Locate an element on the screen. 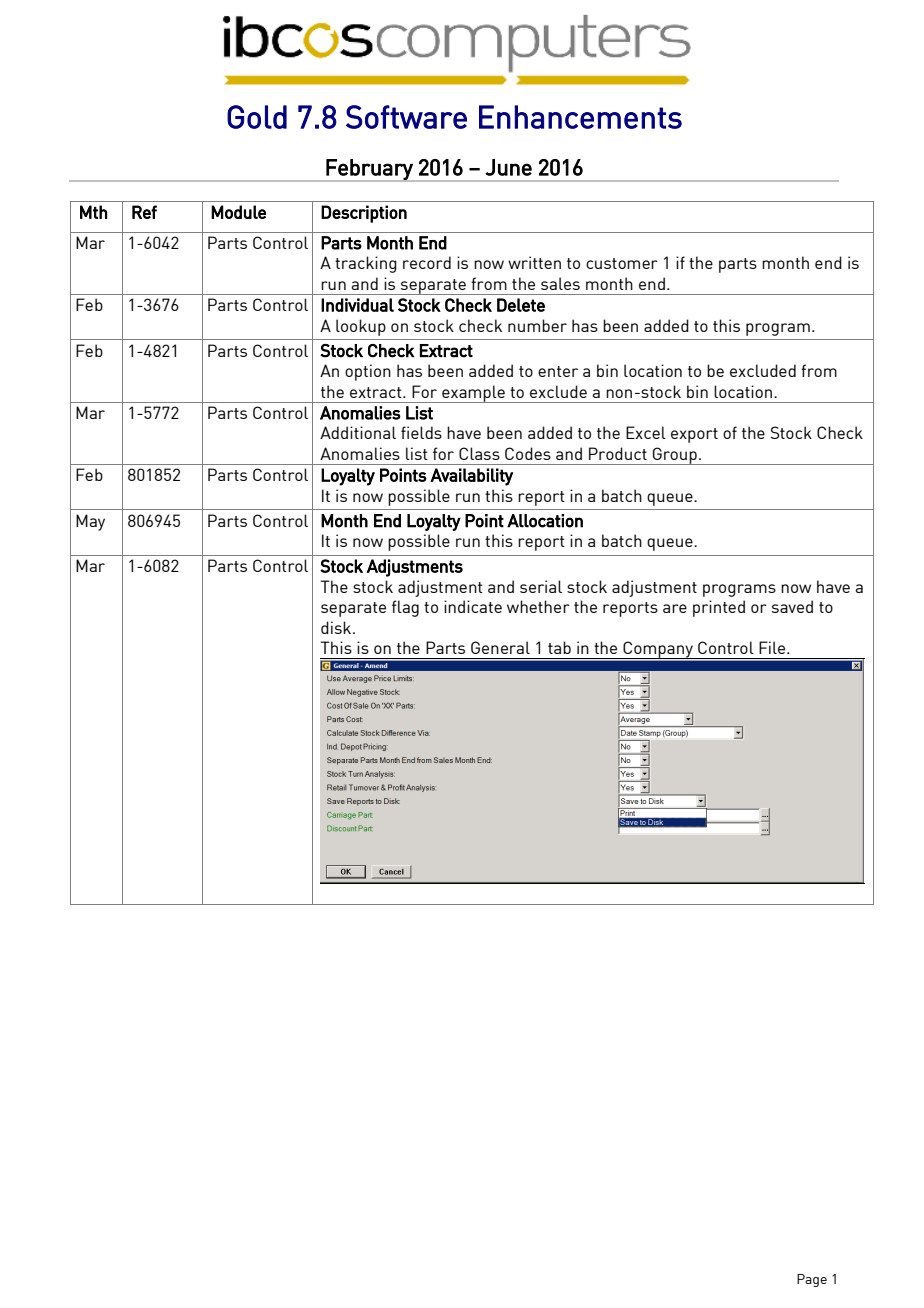 Image resolution: width=924 pixels, height=1308 pixels. indicate is located at coordinates (473, 606).
